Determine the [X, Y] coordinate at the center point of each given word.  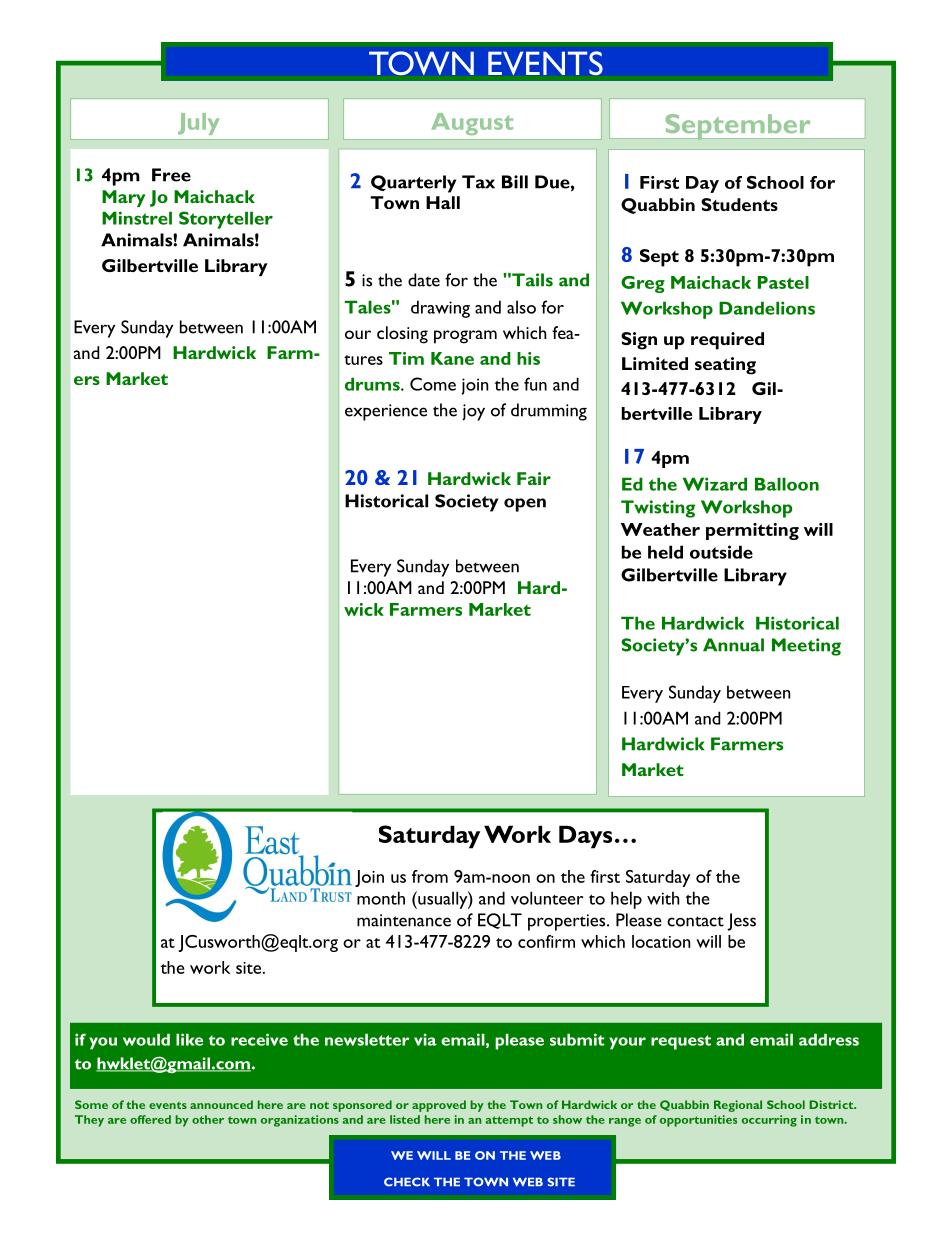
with [663, 898]
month [381, 898]
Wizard [715, 484]
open [525, 505]
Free [171, 175]
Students [739, 204]
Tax [478, 182]
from [430, 876]
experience [386, 412]
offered [150, 1119]
